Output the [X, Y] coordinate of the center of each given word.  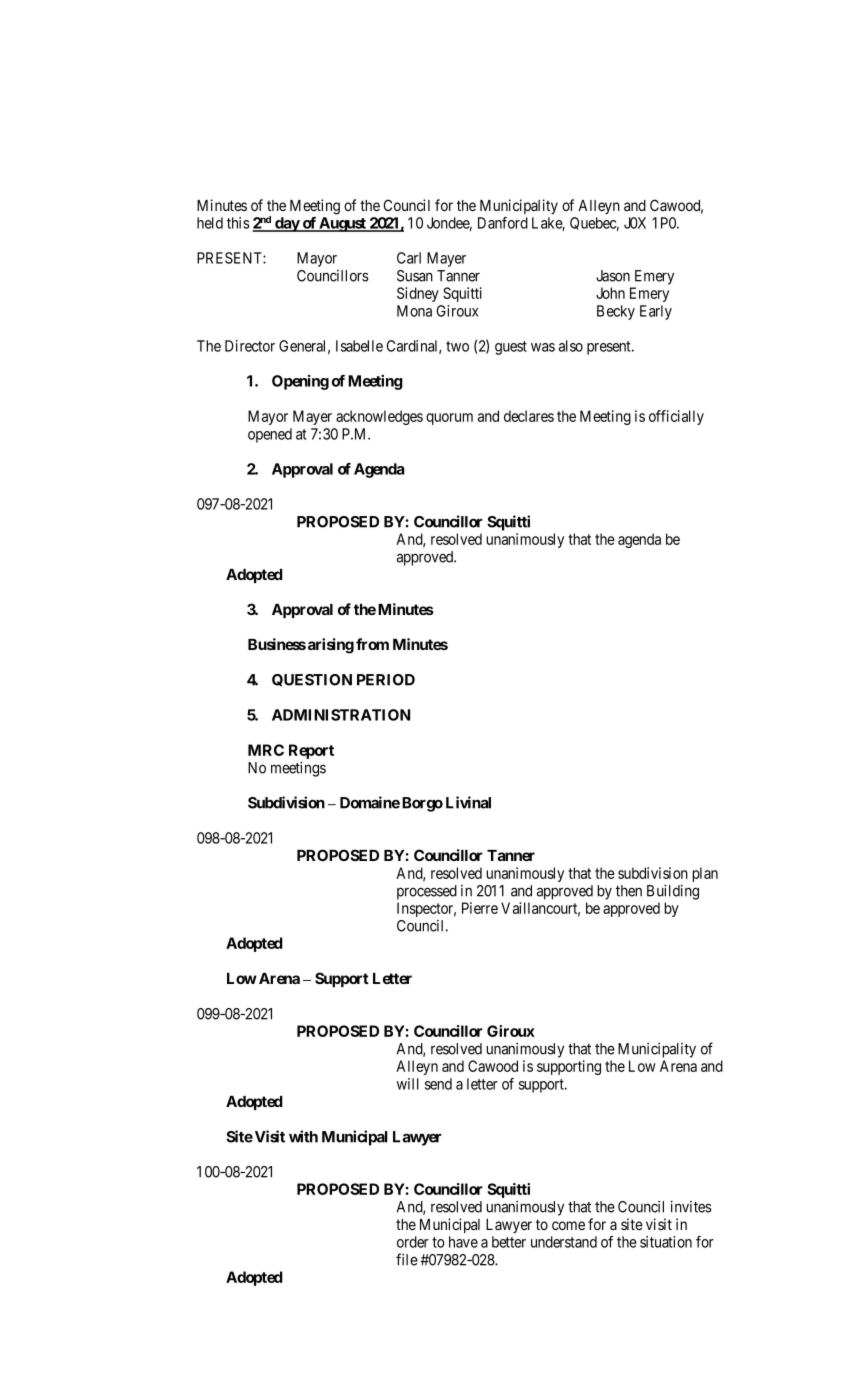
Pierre [480, 908]
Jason [613, 276]
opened [270, 435]
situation [666, 1242]
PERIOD [386, 680]
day [287, 224]
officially [676, 417]
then [629, 891]
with [303, 1136]
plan [705, 874]
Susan [415, 276]
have [463, 1242]
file [407, 1259]
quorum [449, 419]
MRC [266, 750]
